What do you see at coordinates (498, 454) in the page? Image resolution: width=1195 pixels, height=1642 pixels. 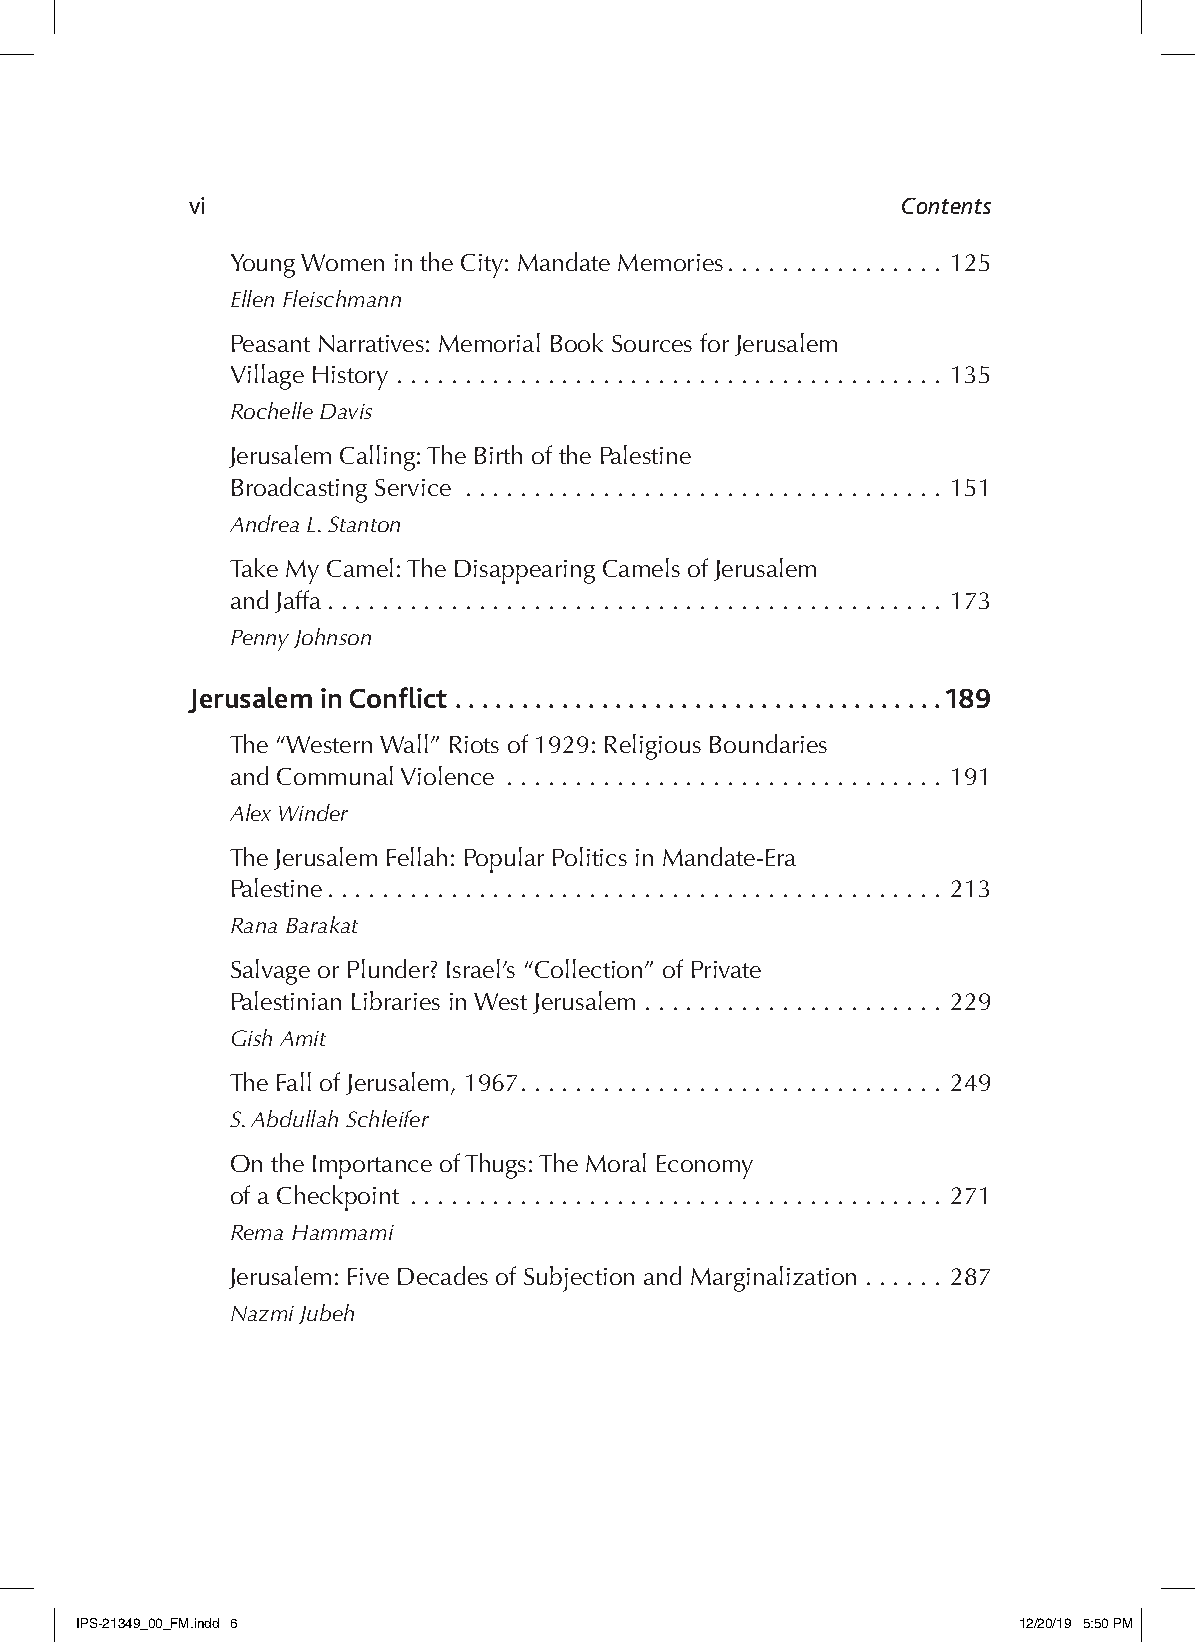 I see `Birth` at bounding box center [498, 454].
